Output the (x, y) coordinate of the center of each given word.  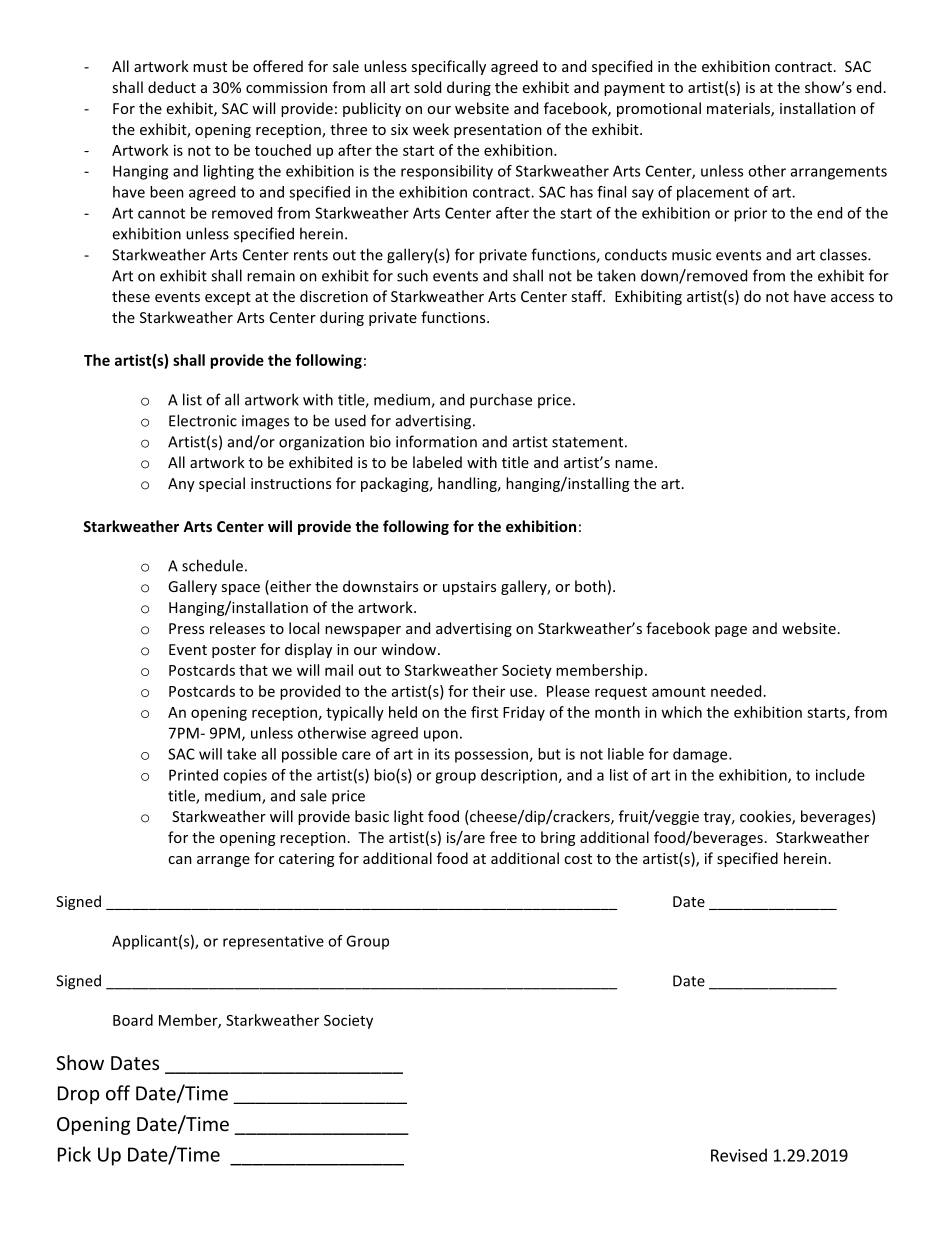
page (731, 631)
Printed (193, 775)
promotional (659, 109)
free (503, 837)
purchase (501, 401)
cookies (766, 817)
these (131, 296)
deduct (172, 87)
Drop (78, 1095)
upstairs (469, 588)
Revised (739, 1155)
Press (186, 628)
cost (578, 859)
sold (427, 87)
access (852, 298)
